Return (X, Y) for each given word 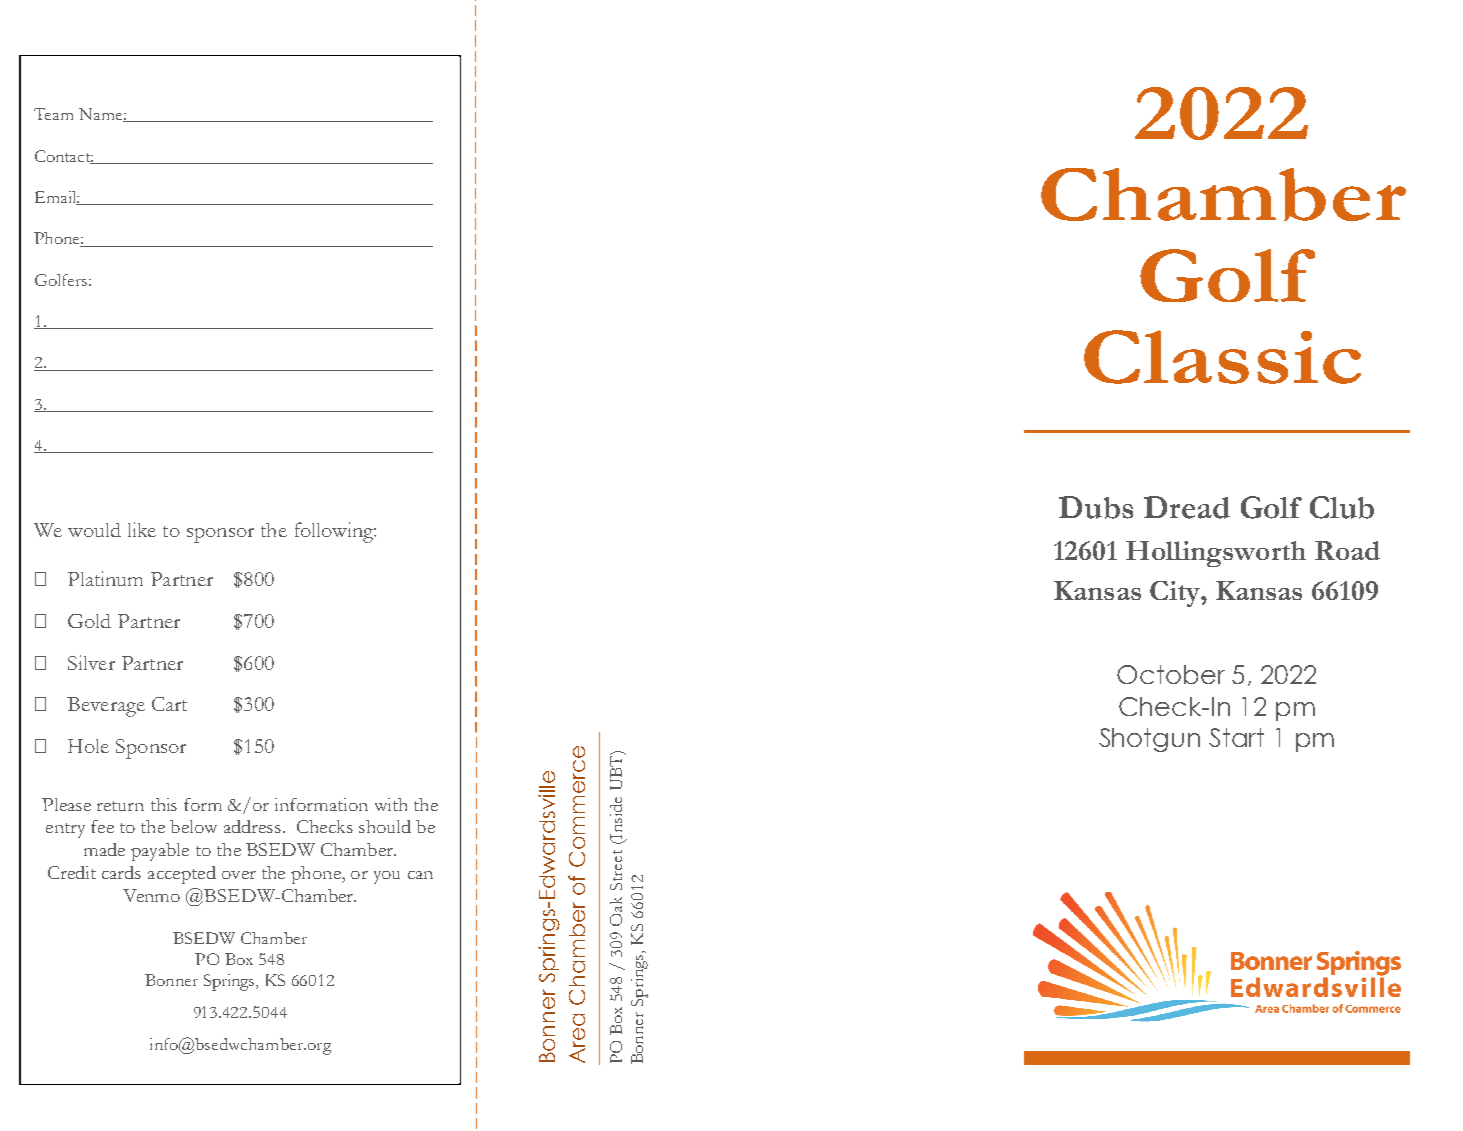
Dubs (1096, 507)
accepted (182, 875)
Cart (169, 704)
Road (1347, 550)
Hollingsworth (1216, 554)
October (1171, 674)
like (142, 529)
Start (1236, 737)
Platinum (105, 578)
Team (53, 114)
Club (1342, 507)
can (420, 875)
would (94, 530)
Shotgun (1149, 740)
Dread (1187, 507)
